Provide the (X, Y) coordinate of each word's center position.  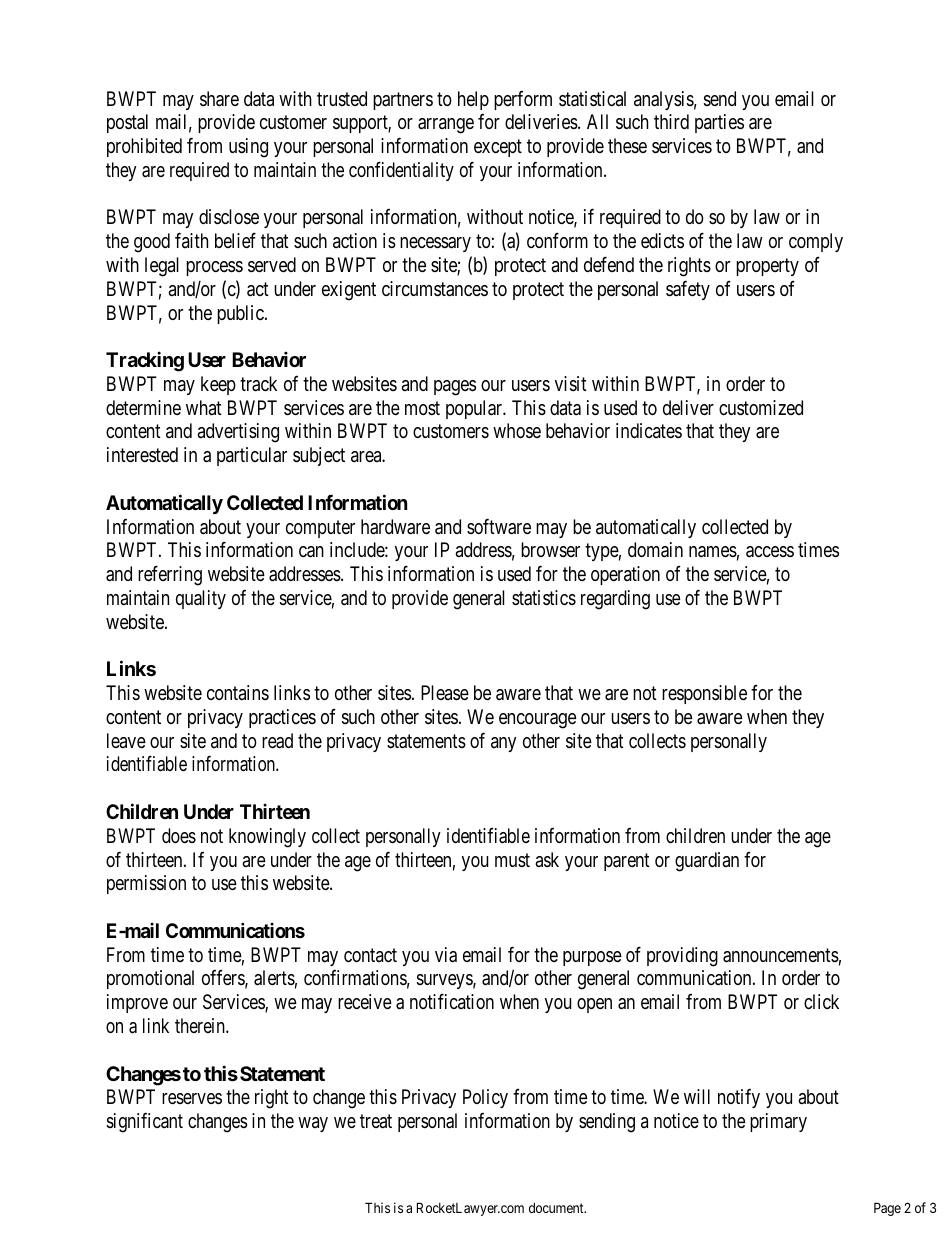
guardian (707, 862)
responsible (704, 694)
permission (146, 884)
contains (238, 692)
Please (445, 693)
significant (144, 1122)
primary (778, 1122)
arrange (446, 126)
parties (719, 123)
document (557, 1208)
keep (218, 385)
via (446, 955)
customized (761, 408)
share (219, 99)
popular (475, 409)
